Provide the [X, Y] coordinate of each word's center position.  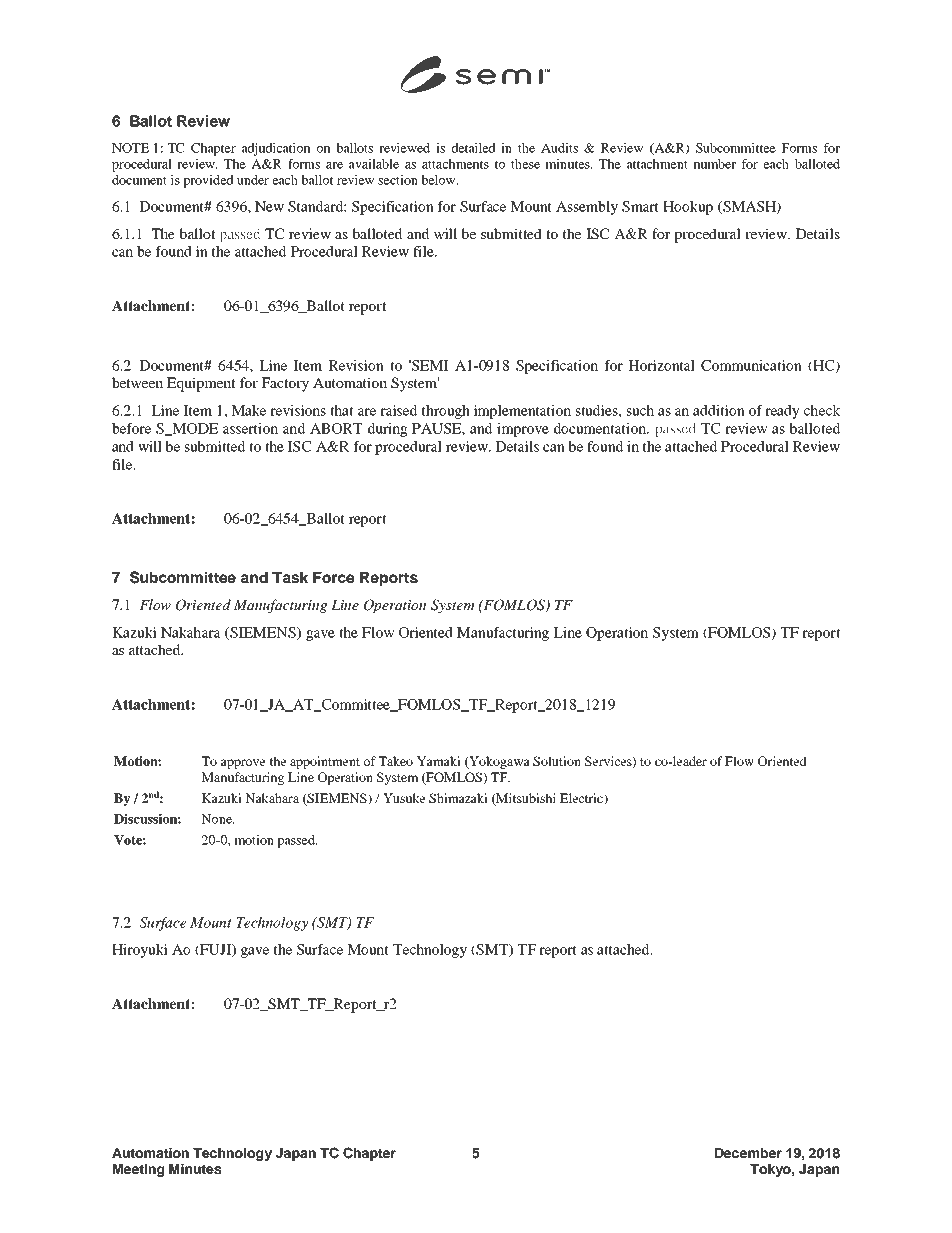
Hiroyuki [139, 951]
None [217, 819]
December [748, 1153]
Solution [557, 761]
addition [719, 410]
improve [523, 430]
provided [208, 181]
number [714, 164]
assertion [250, 428]
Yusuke [404, 798]
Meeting [138, 1170]
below [439, 180]
